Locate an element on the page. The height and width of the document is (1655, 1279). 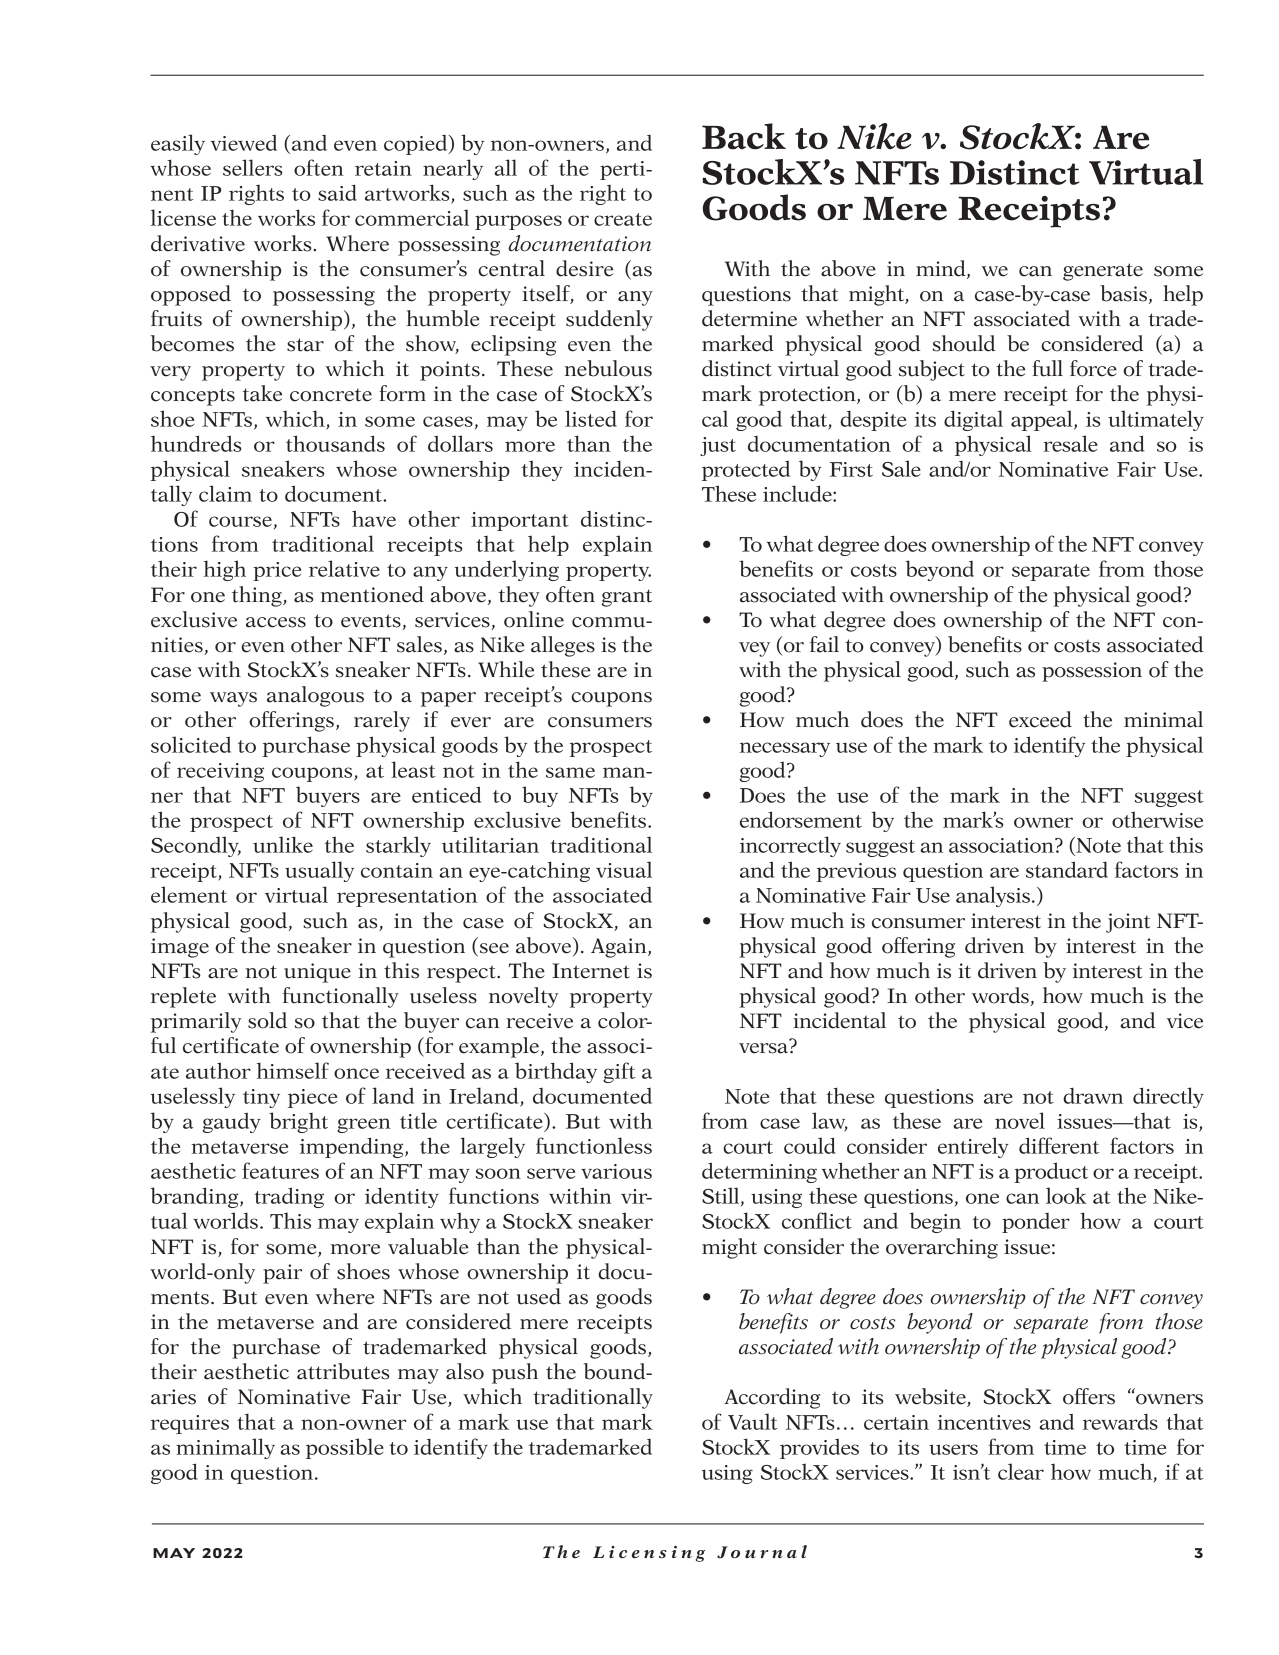
visual is located at coordinates (624, 869).
